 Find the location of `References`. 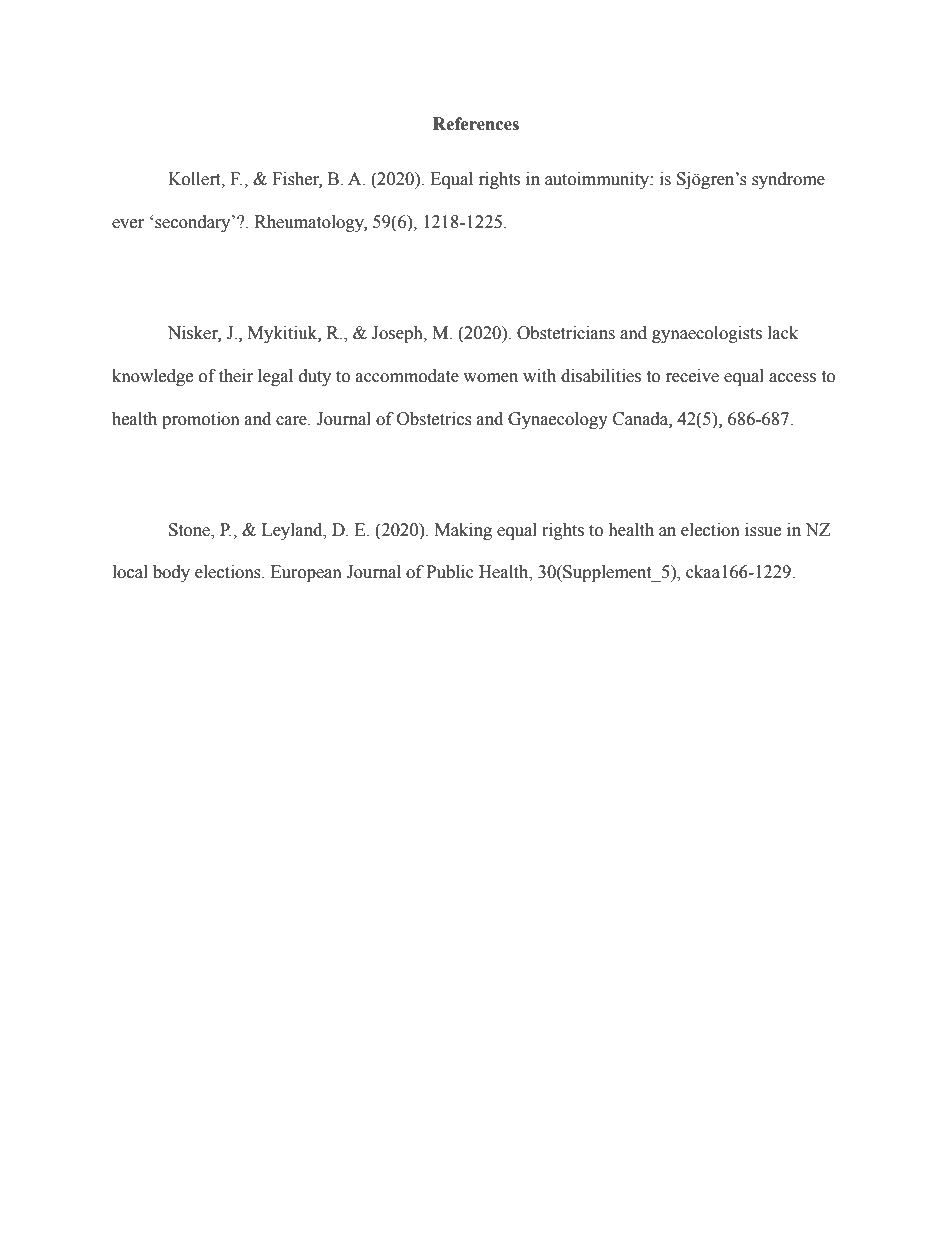

References is located at coordinates (476, 124).
